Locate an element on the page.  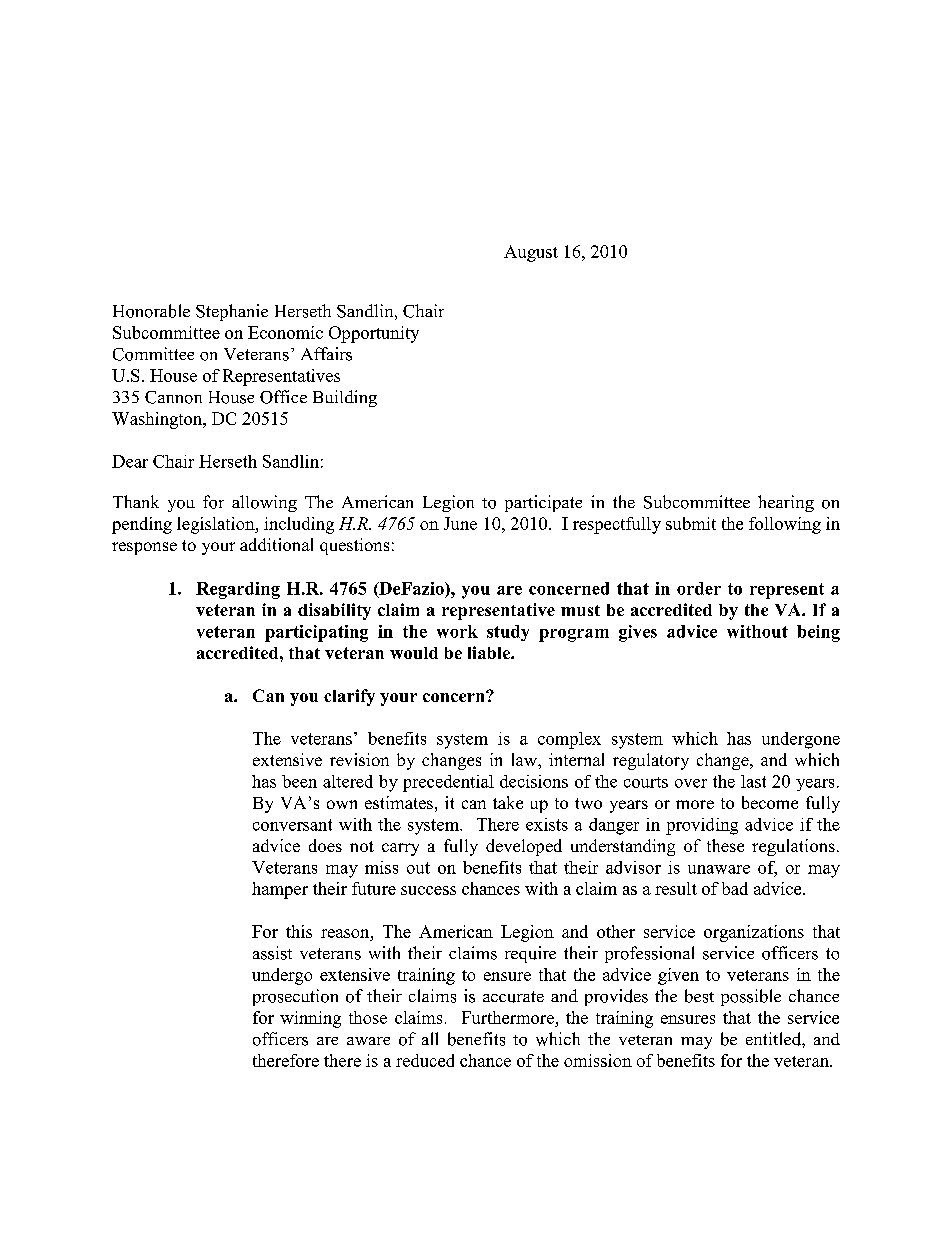
submit is located at coordinates (691, 523).
